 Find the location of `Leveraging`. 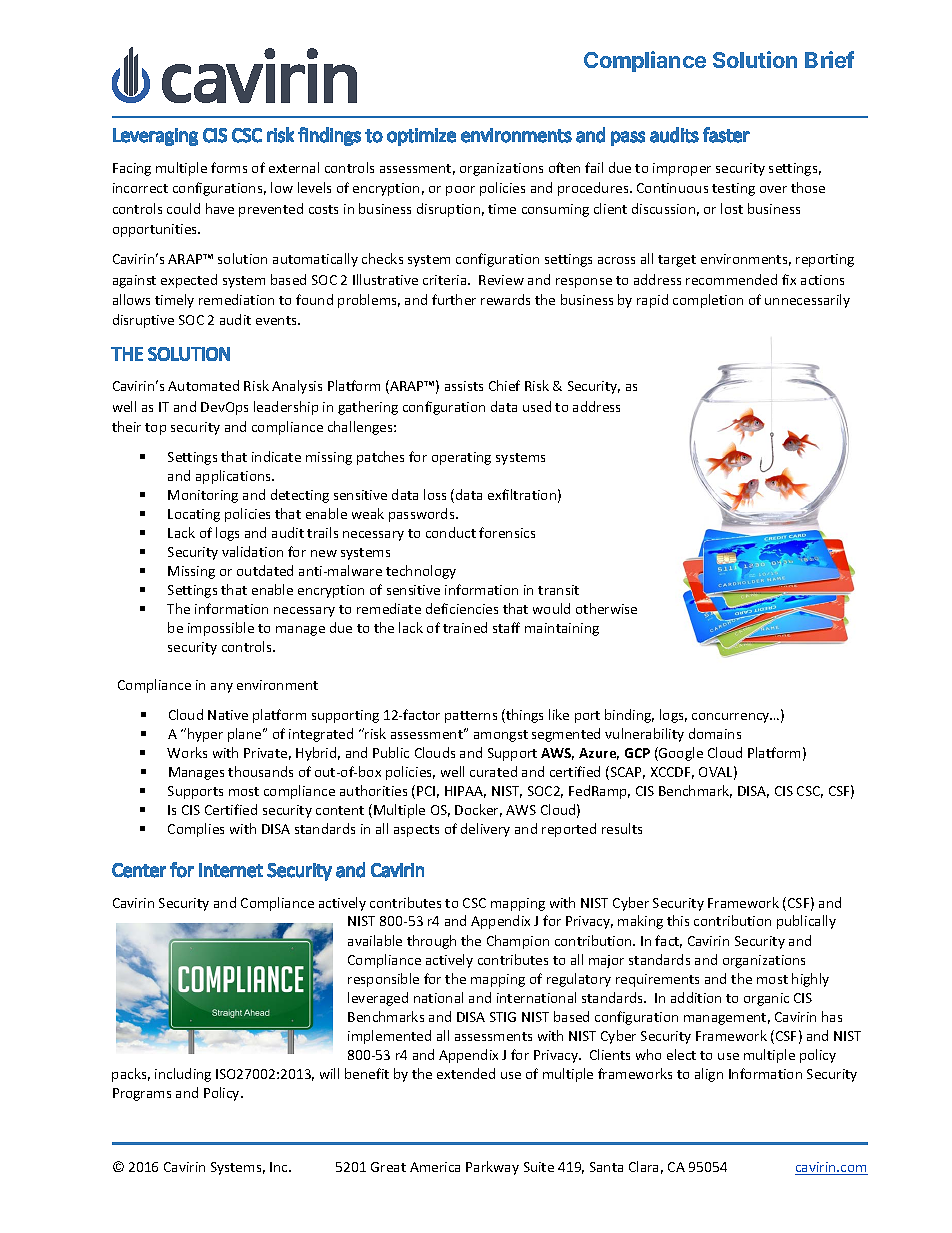

Leveraging is located at coordinates (155, 137).
